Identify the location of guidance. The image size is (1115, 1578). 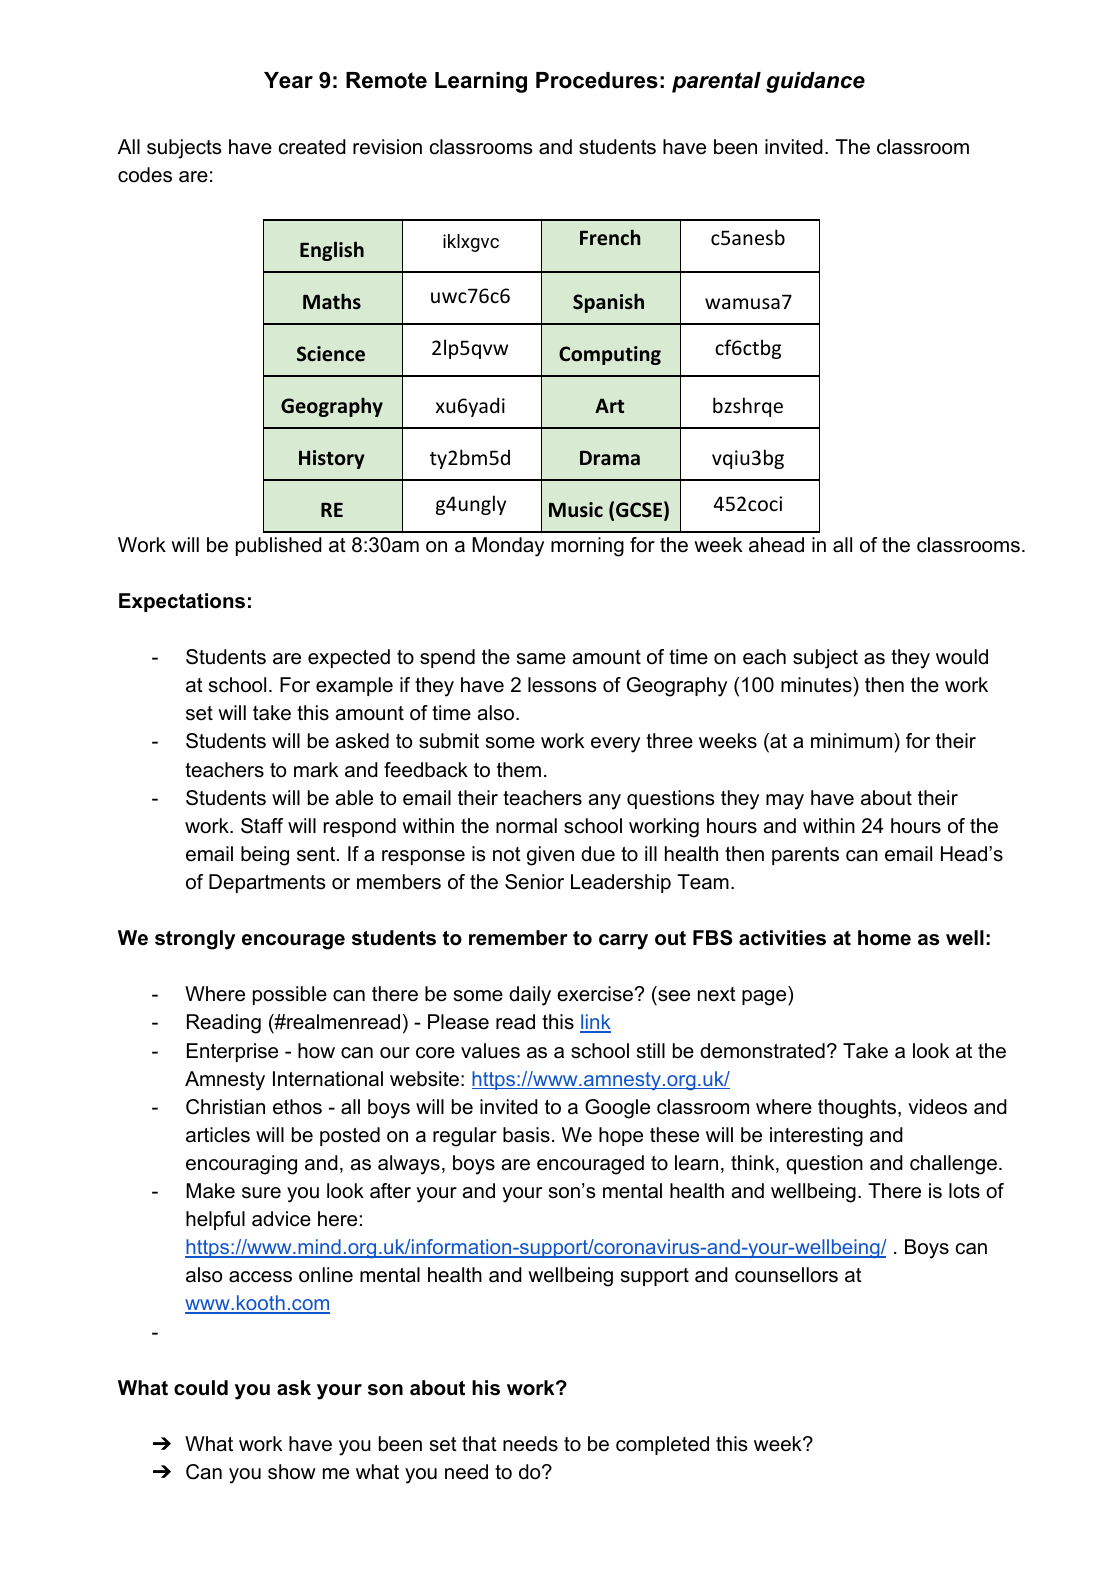
(815, 82).
